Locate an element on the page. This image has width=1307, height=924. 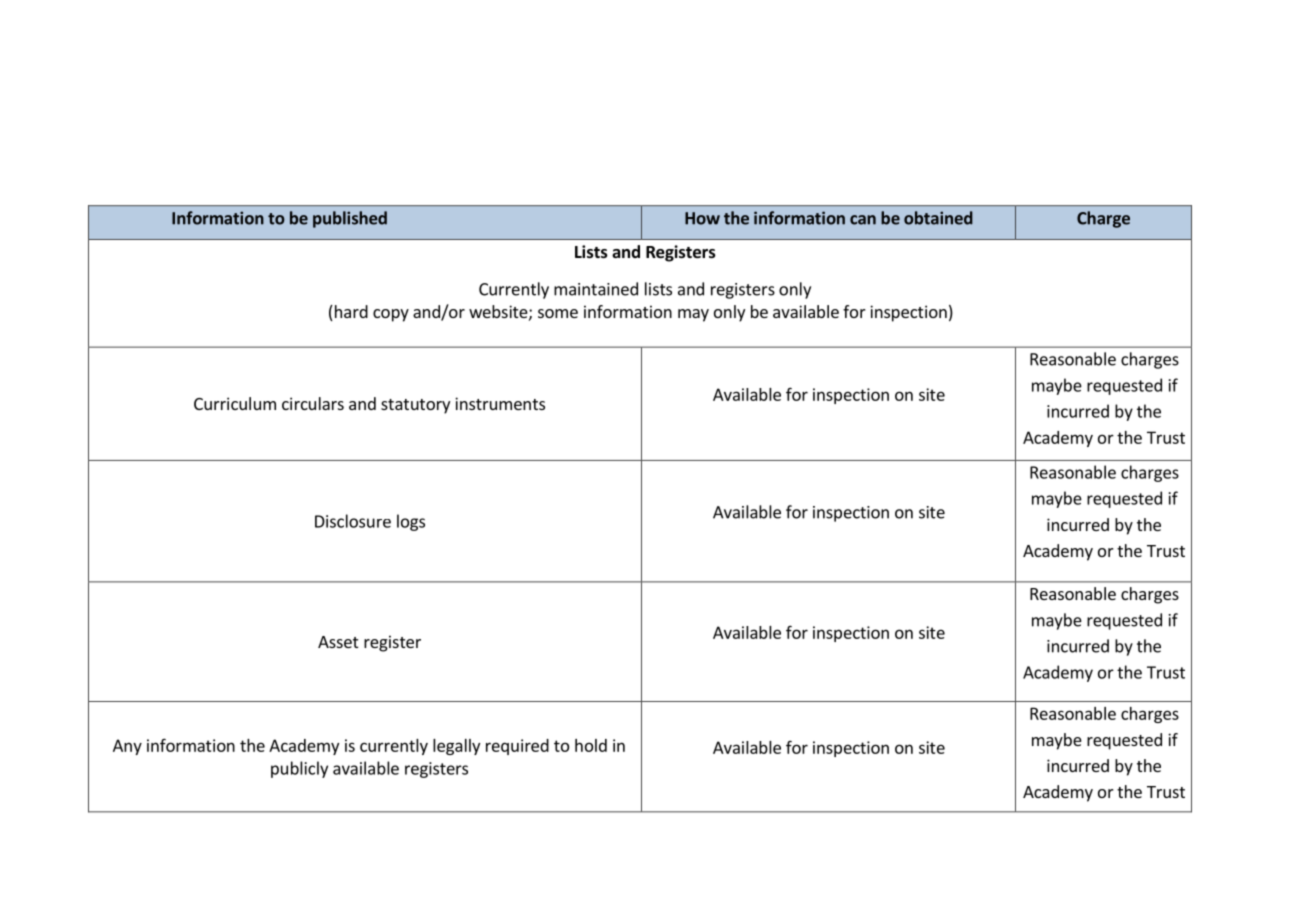
hold is located at coordinates (591, 745).
